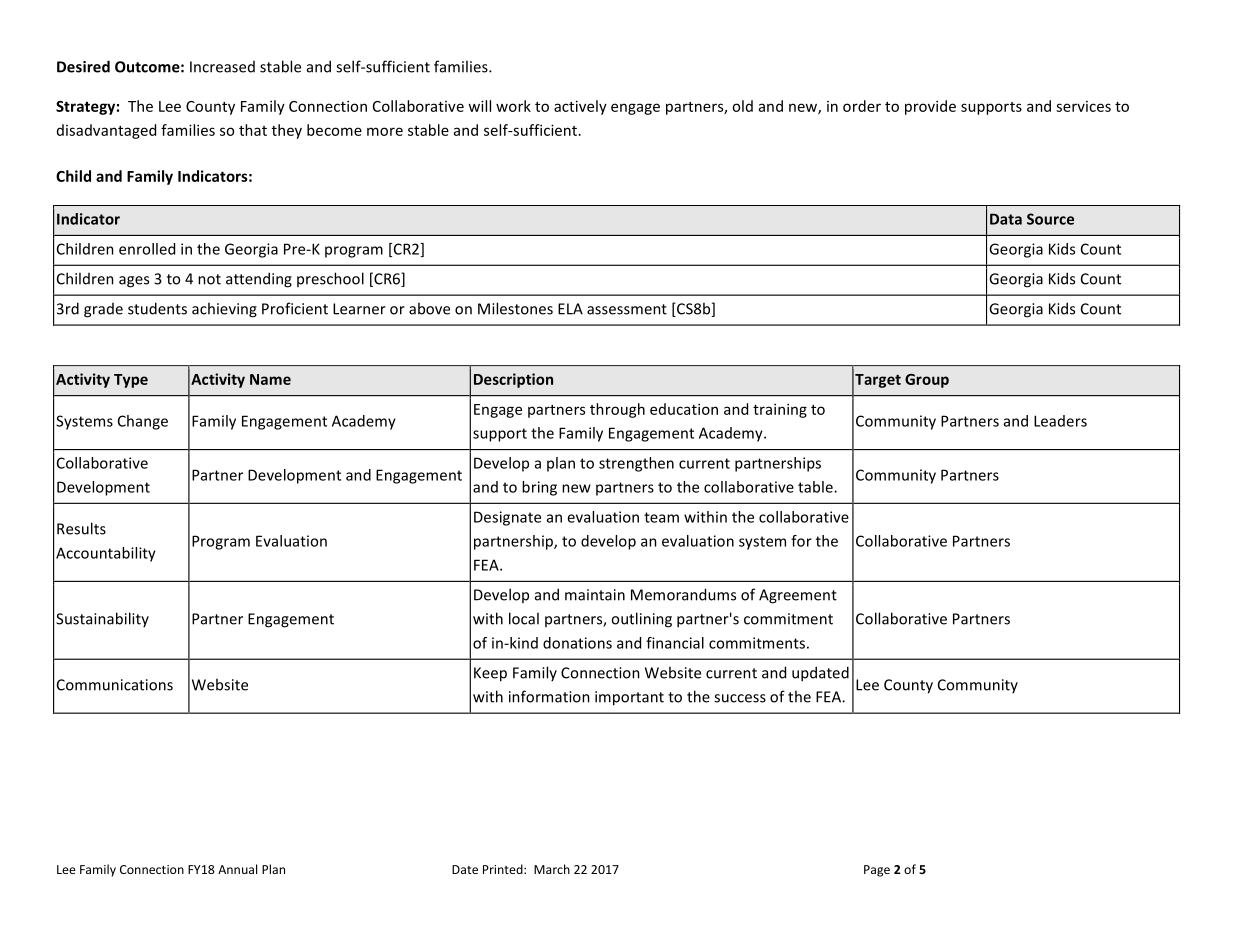 This screenshot has height=952, width=1233. What do you see at coordinates (270, 379) in the screenshot?
I see `Name` at bounding box center [270, 379].
